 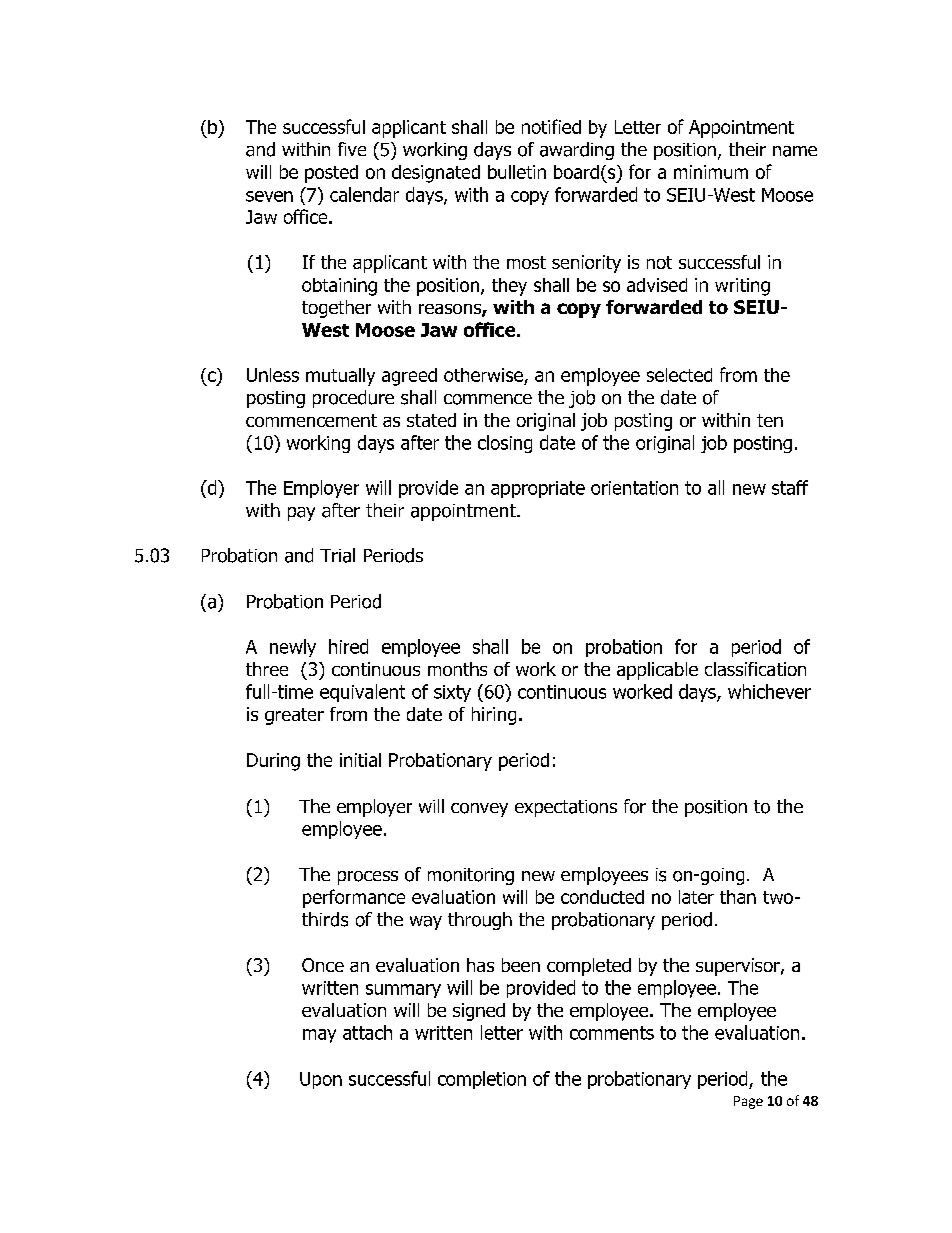 I want to click on whichever, so click(x=769, y=691).
